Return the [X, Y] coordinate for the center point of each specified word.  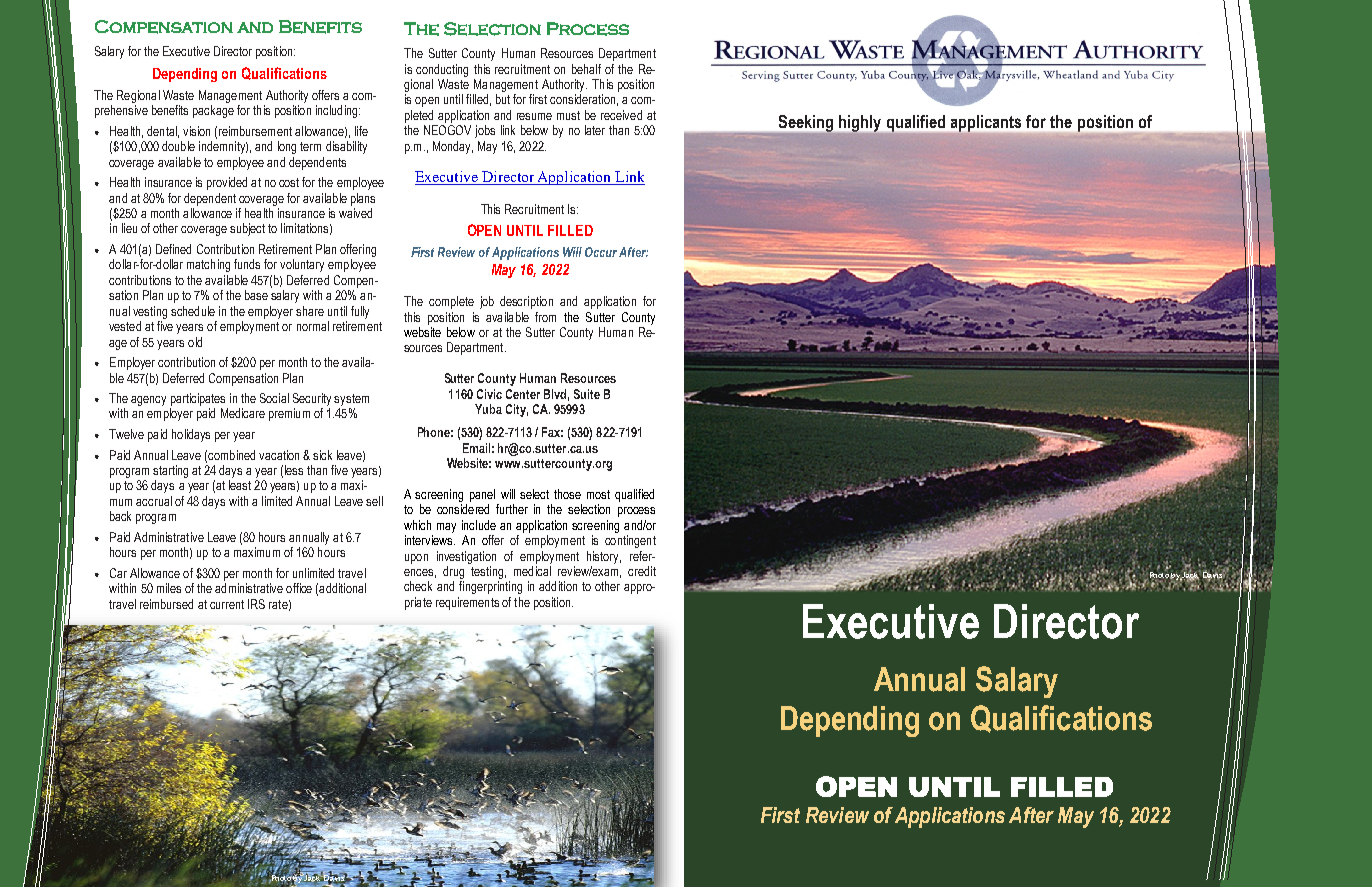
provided [227, 183]
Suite [587, 394]
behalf [586, 69]
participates [198, 399]
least [240, 485]
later [595, 130]
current [227, 604]
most [598, 494]
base [256, 295]
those [567, 494]
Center [523, 394]
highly [860, 124]
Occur [601, 252]
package [213, 111]
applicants [986, 123]
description [526, 302]
